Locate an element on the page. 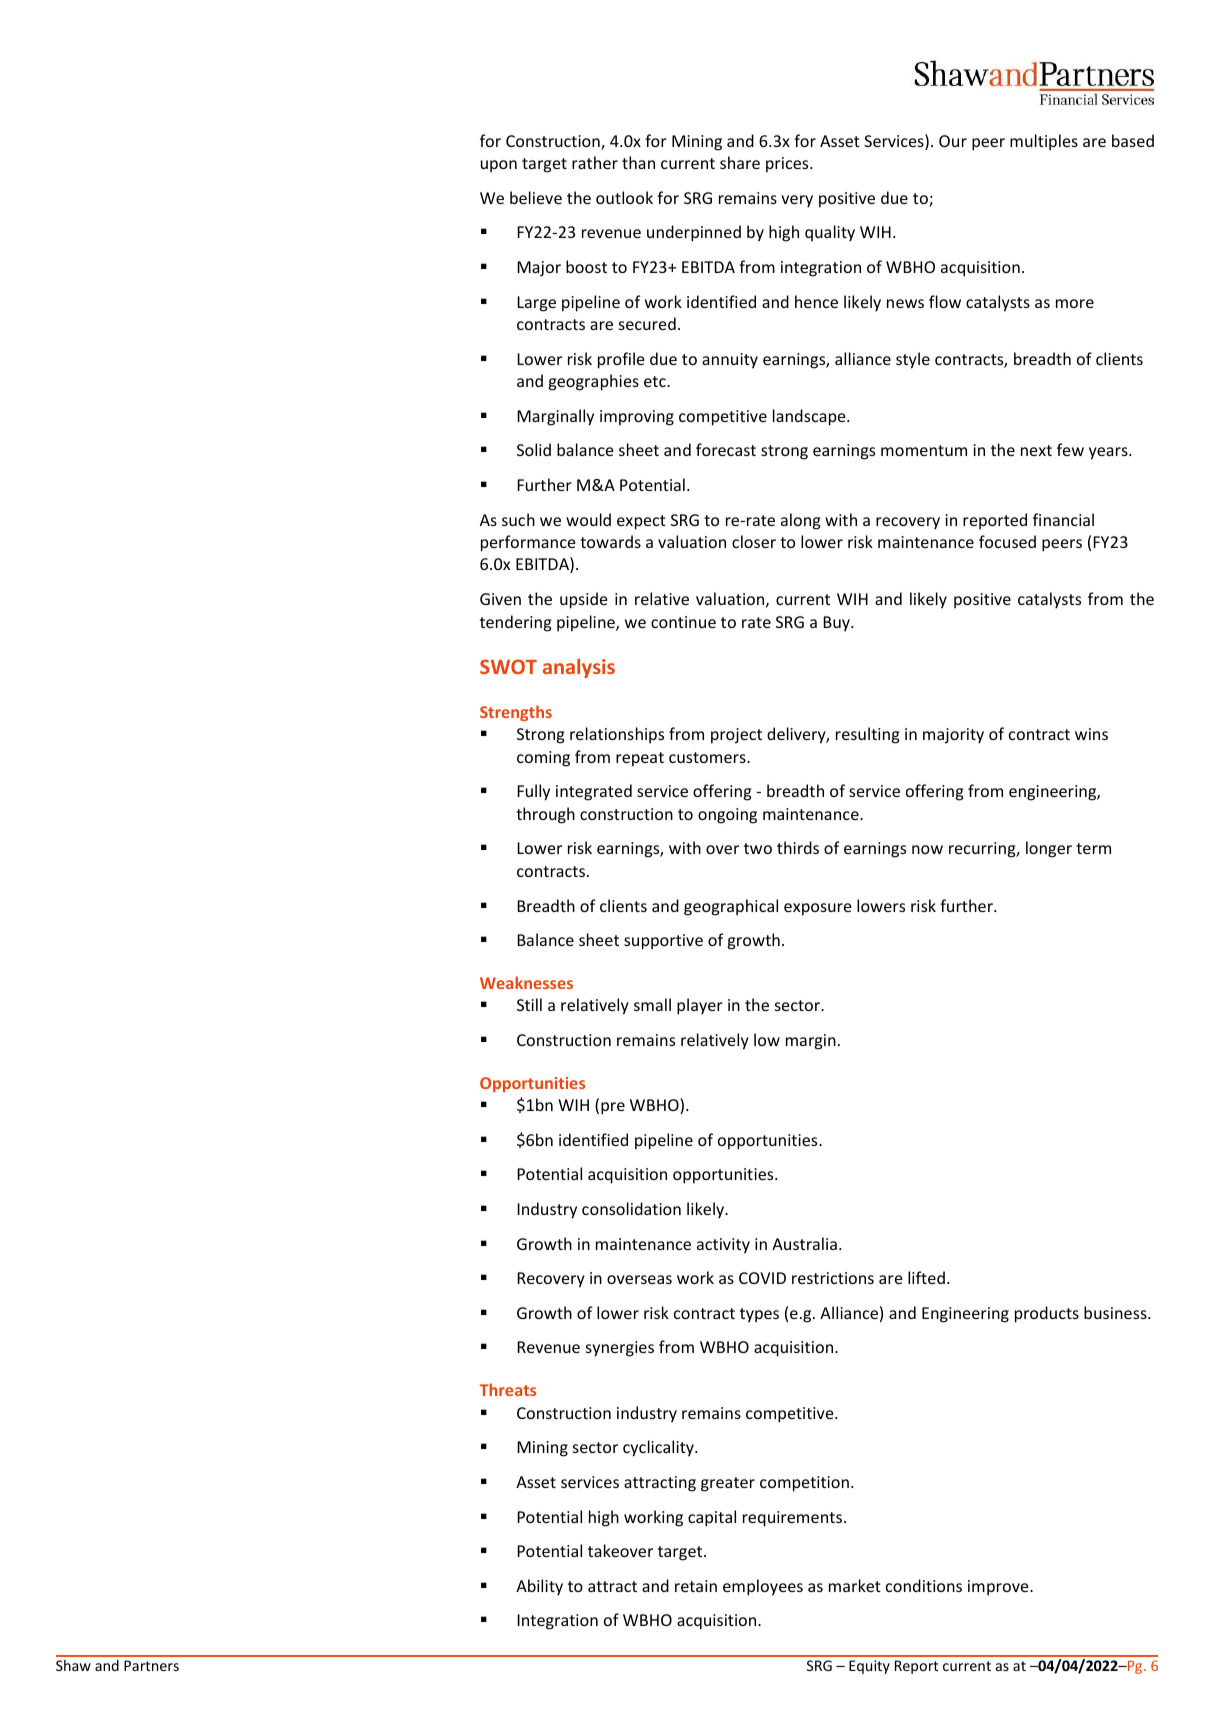 The height and width of the page is (1716, 1213). multiples is located at coordinates (1044, 142).
